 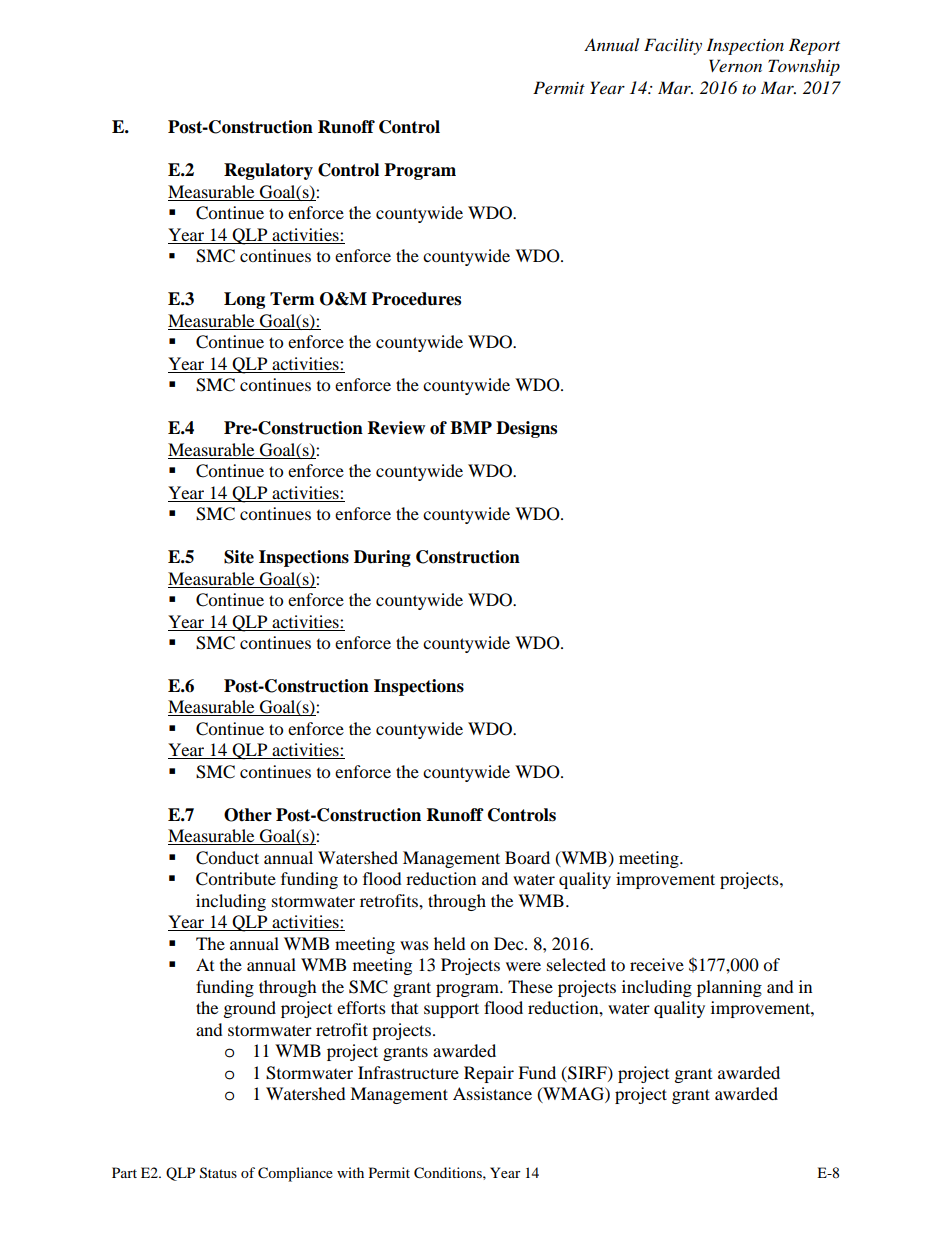 What do you see at coordinates (218, 1173) in the document?
I see `Status` at bounding box center [218, 1173].
